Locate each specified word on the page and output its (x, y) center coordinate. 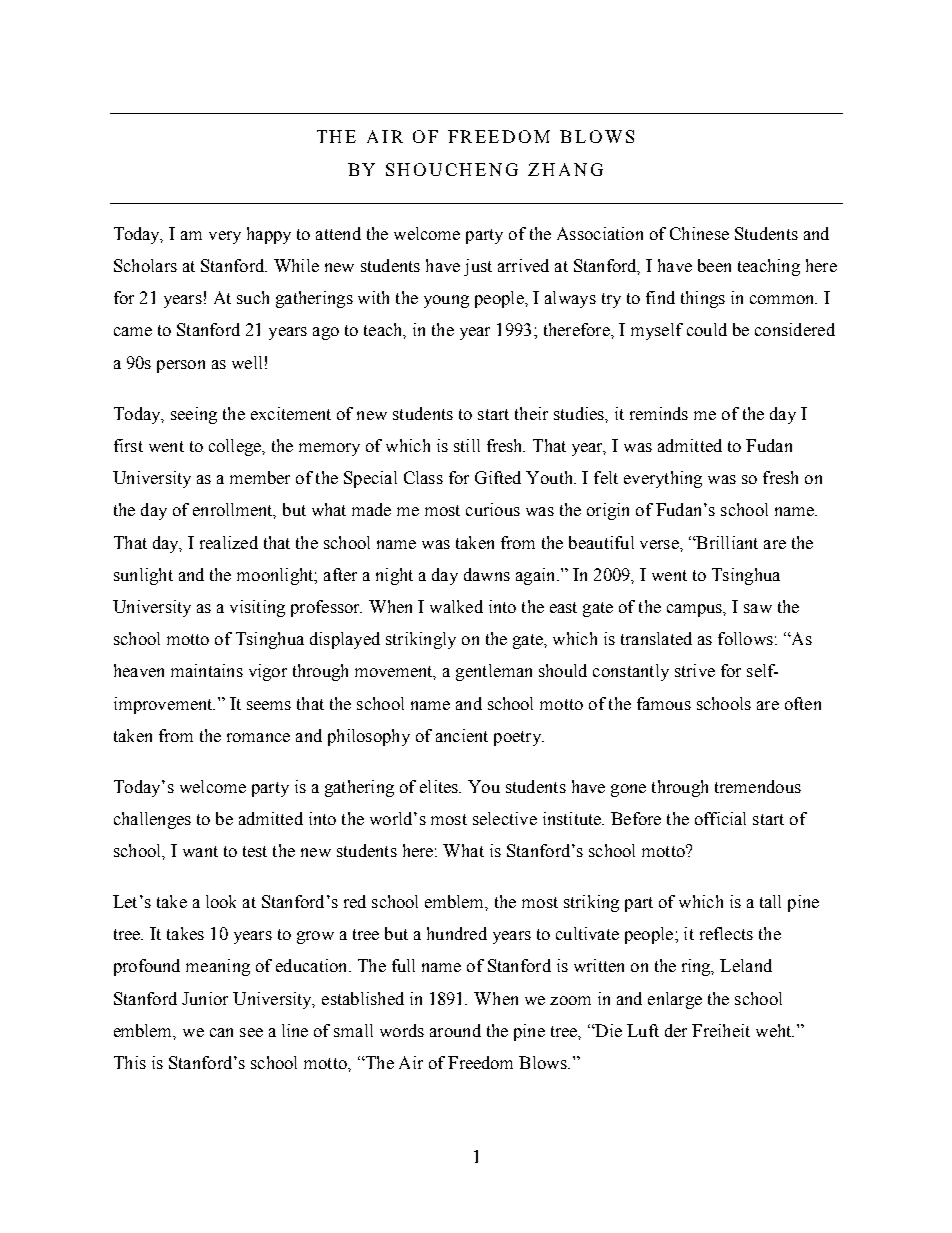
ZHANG (565, 169)
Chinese (699, 233)
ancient (462, 735)
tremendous (758, 786)
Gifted (498, 477)
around (455, 1030)
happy (269, 235)
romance (258, 737)
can (221, 1032)
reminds (659, 413)
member (260, 477)
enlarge (675, 1000)
